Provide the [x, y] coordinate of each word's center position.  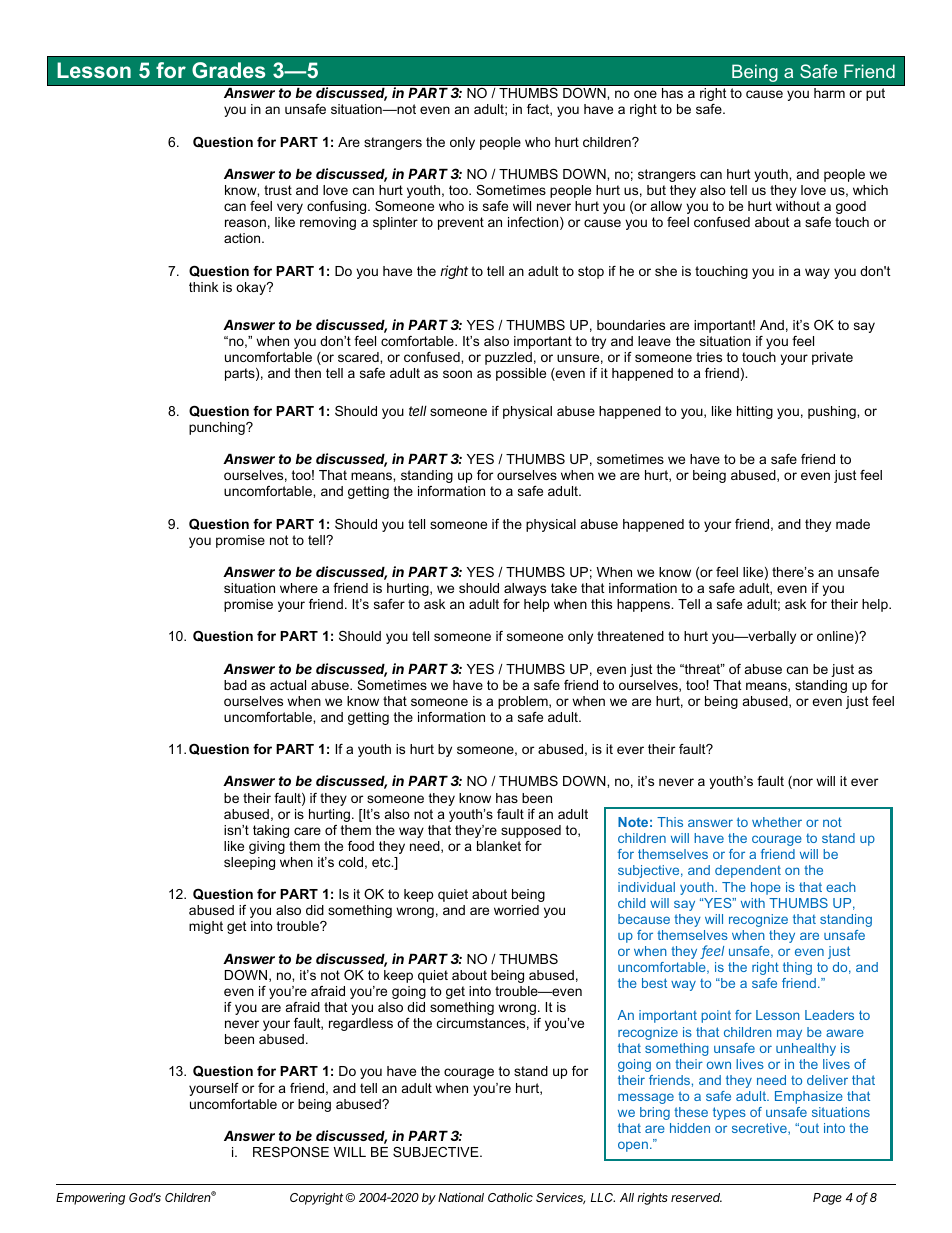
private [832, 358]
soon [457, 374]
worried [516, 910]
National [461, 1197]
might [206, 927]
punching [218, 428]
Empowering [90, 1198]
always [525, 589]
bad [235, 685]
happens [644, 605]
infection [534, 223]
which [870, 190]
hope [766, 888]
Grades [228, 70]
